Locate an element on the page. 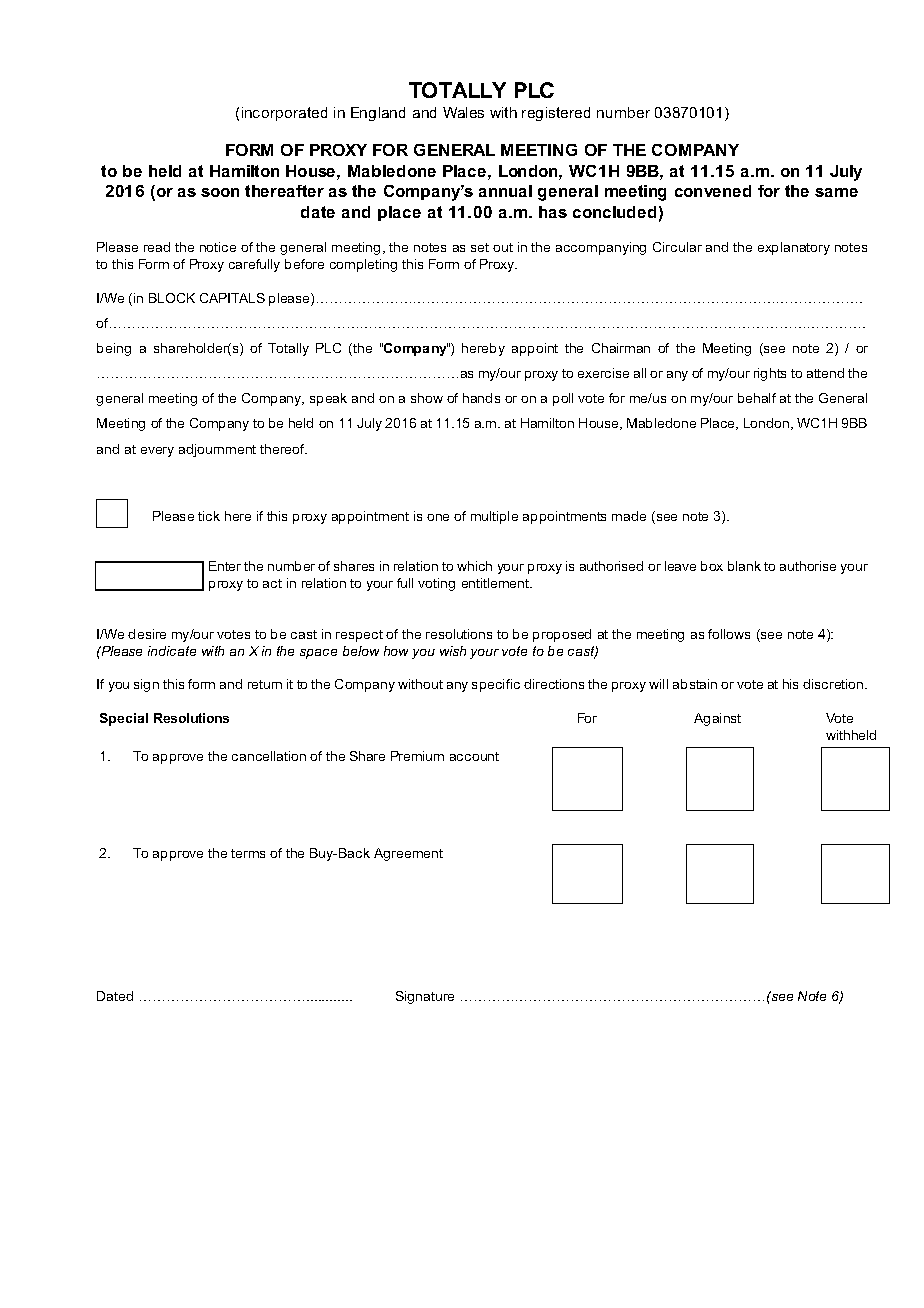 The width and height of the document is (924, 1308). Wales is located at coordinates (463, 112).
